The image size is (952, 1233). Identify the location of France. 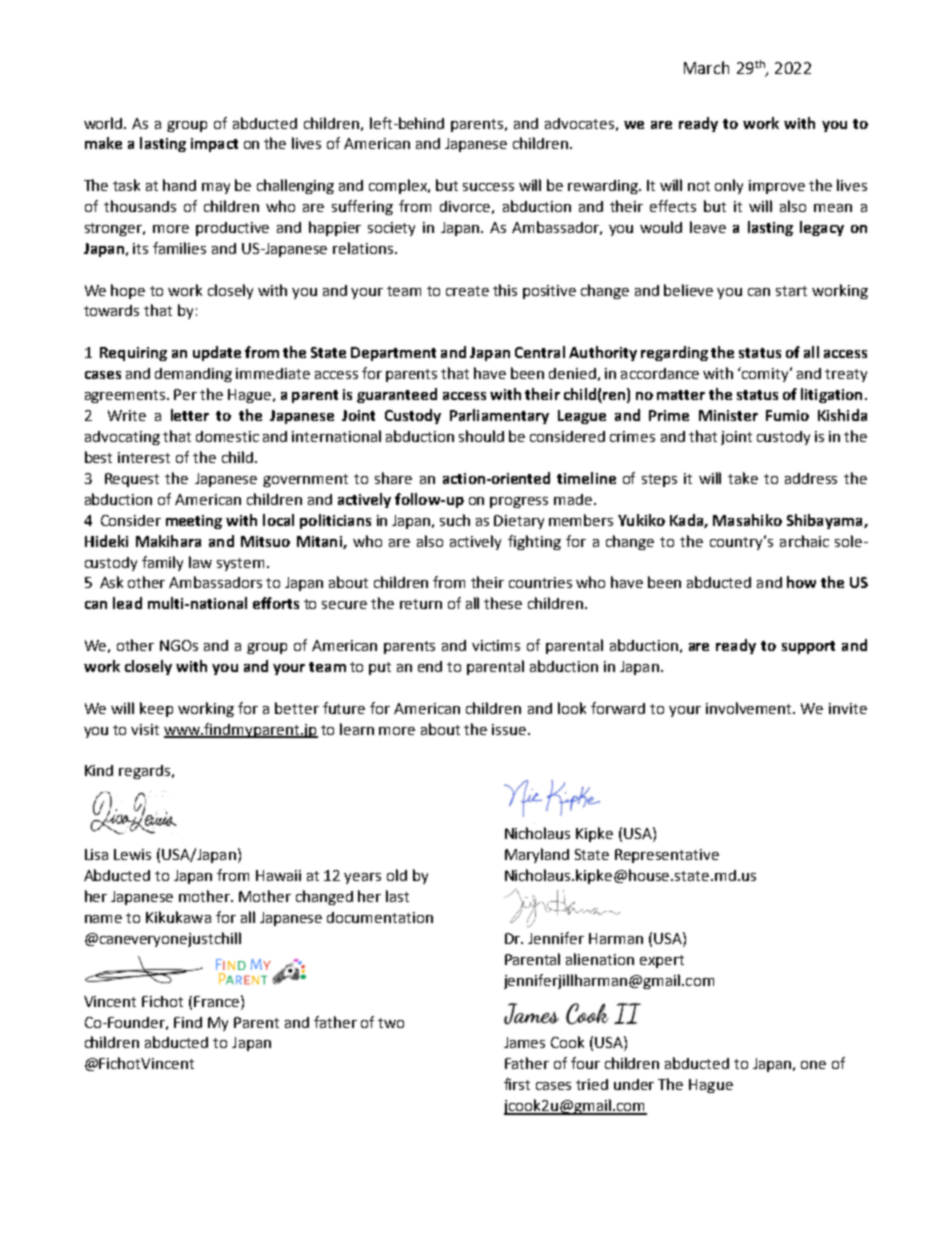
(216, 1001).
